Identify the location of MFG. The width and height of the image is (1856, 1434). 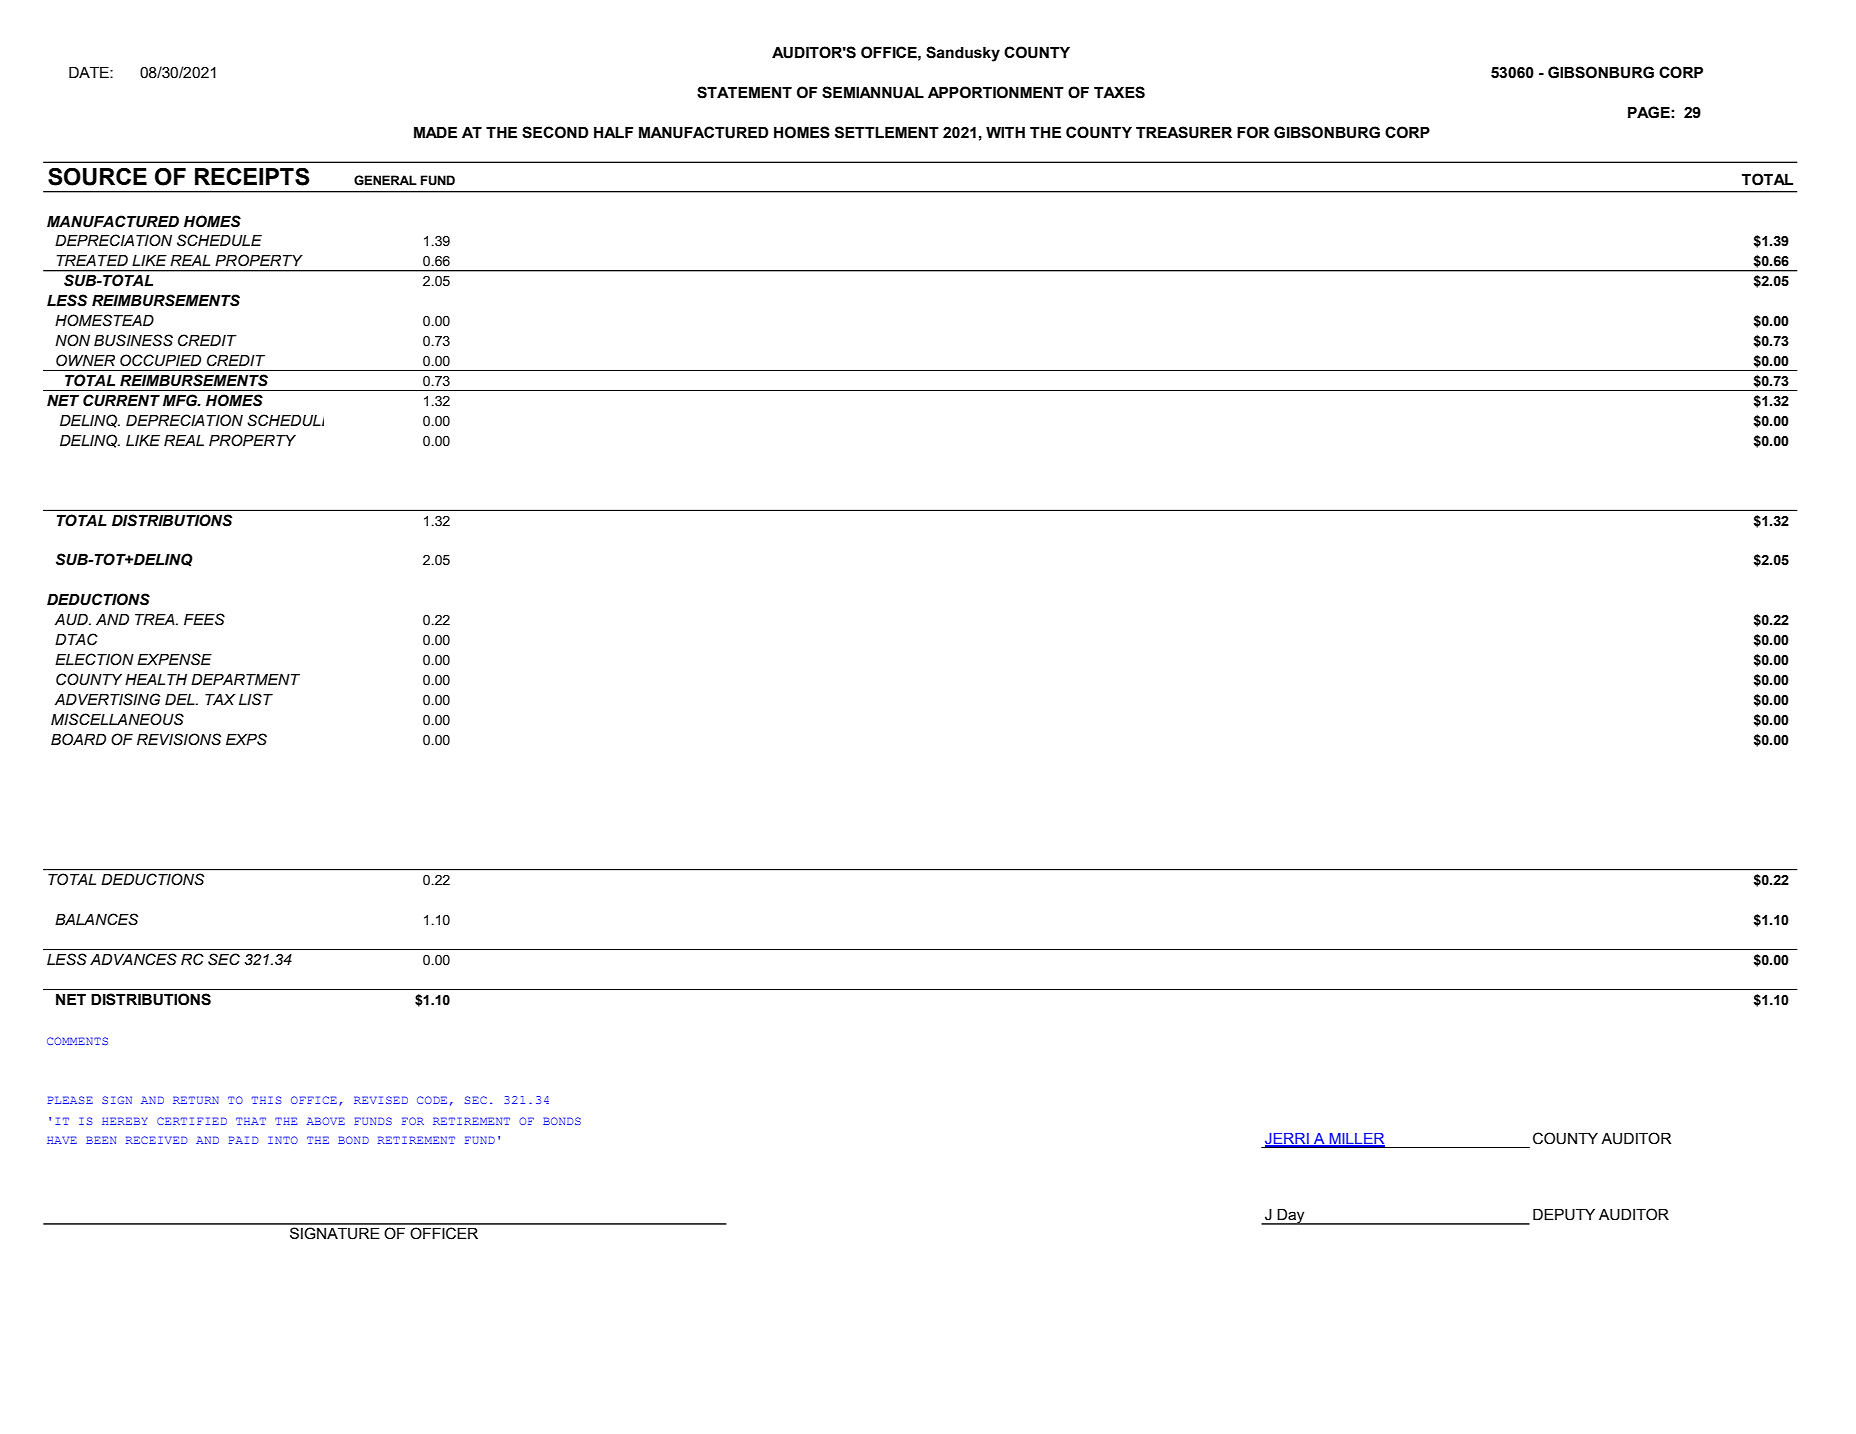
(181, 400).
